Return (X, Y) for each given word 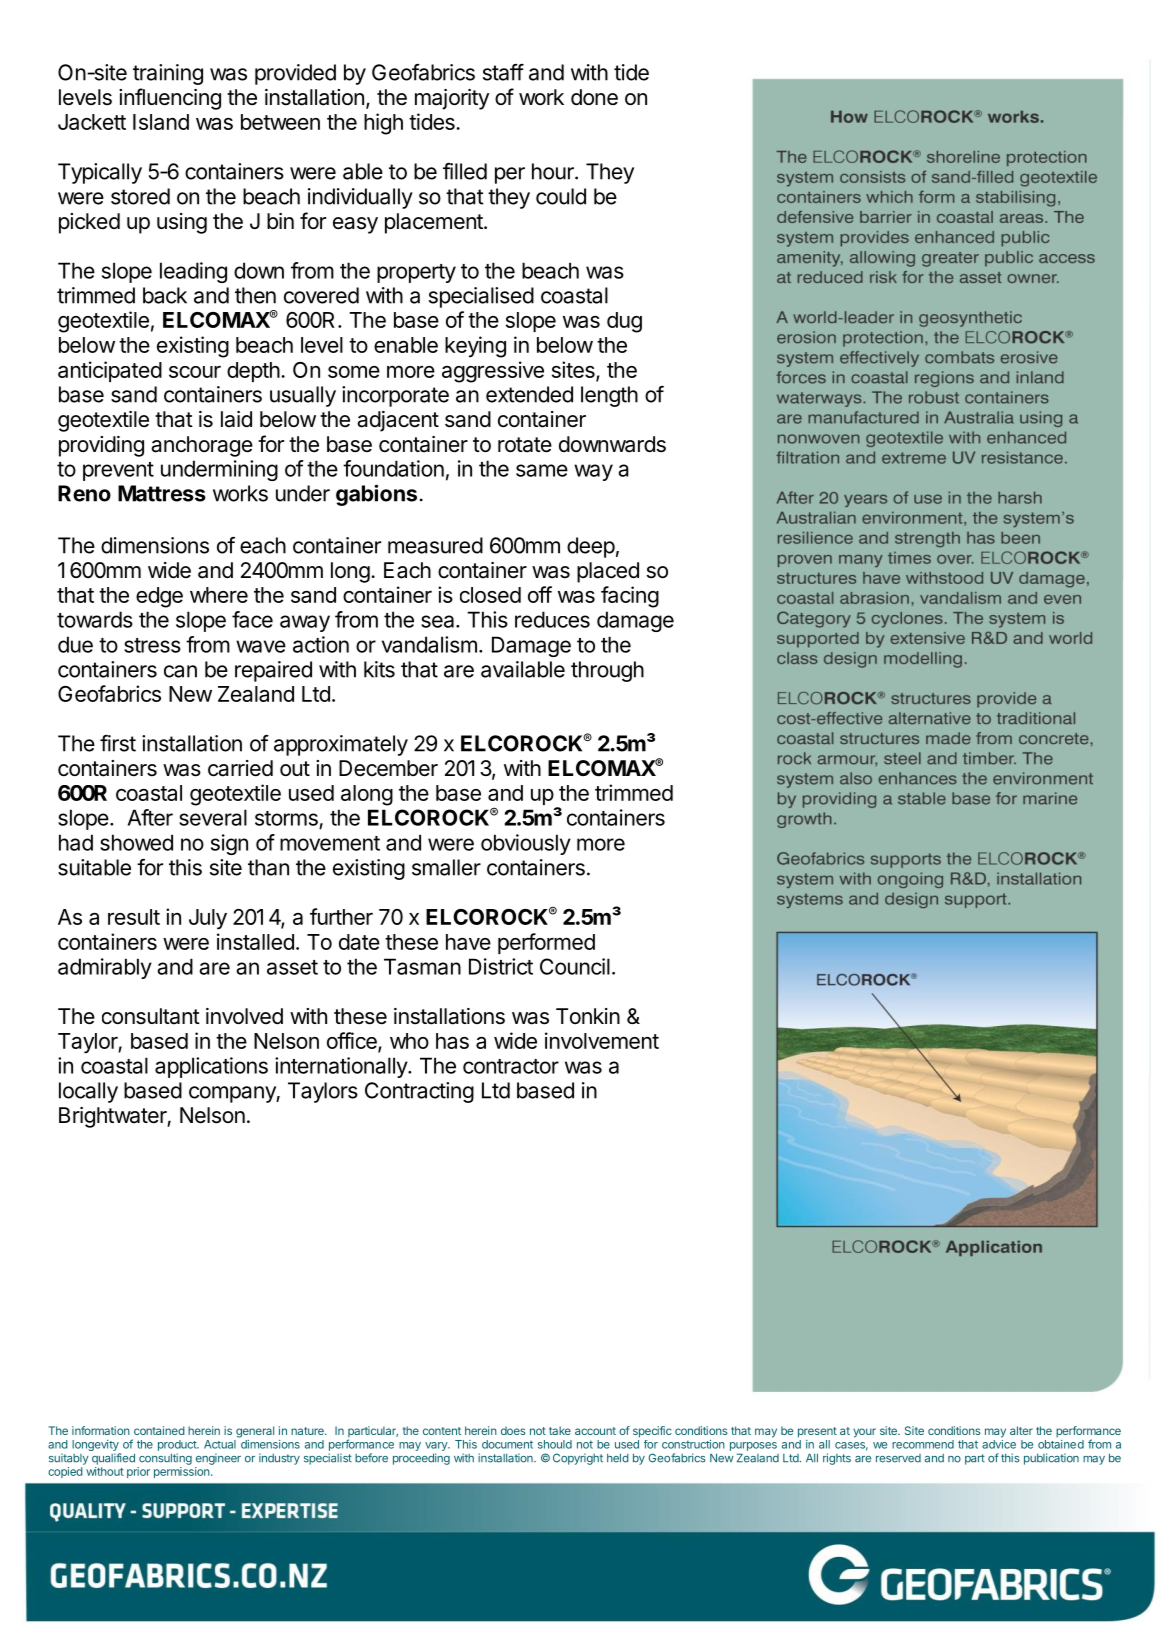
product (178, 1445)
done (594, 97)
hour (554, 171)
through (607, 671)
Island (161, 122)
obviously (526, 844)
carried (240, 768)
